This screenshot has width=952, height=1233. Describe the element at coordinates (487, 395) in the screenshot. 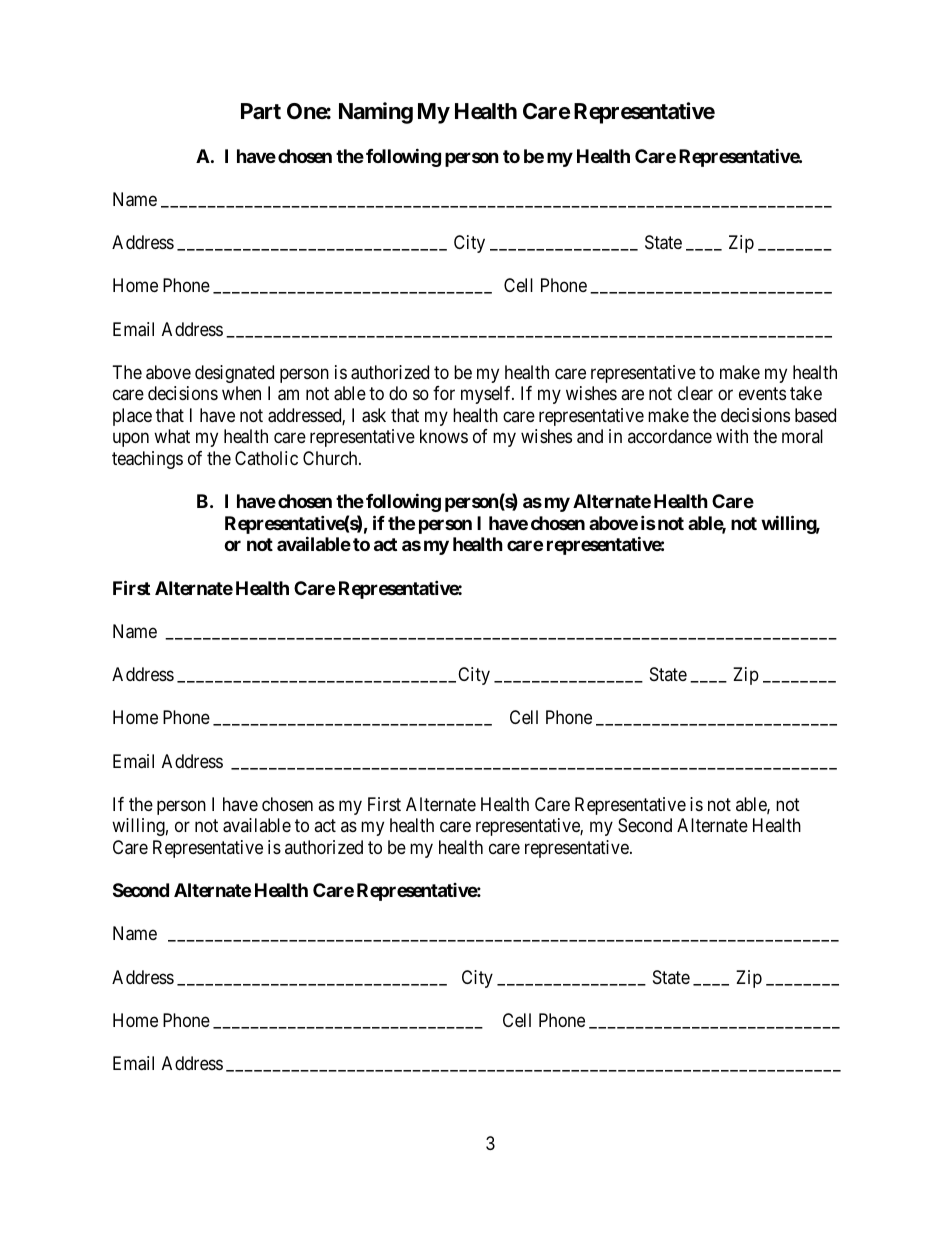

I see `myself` at that location.
